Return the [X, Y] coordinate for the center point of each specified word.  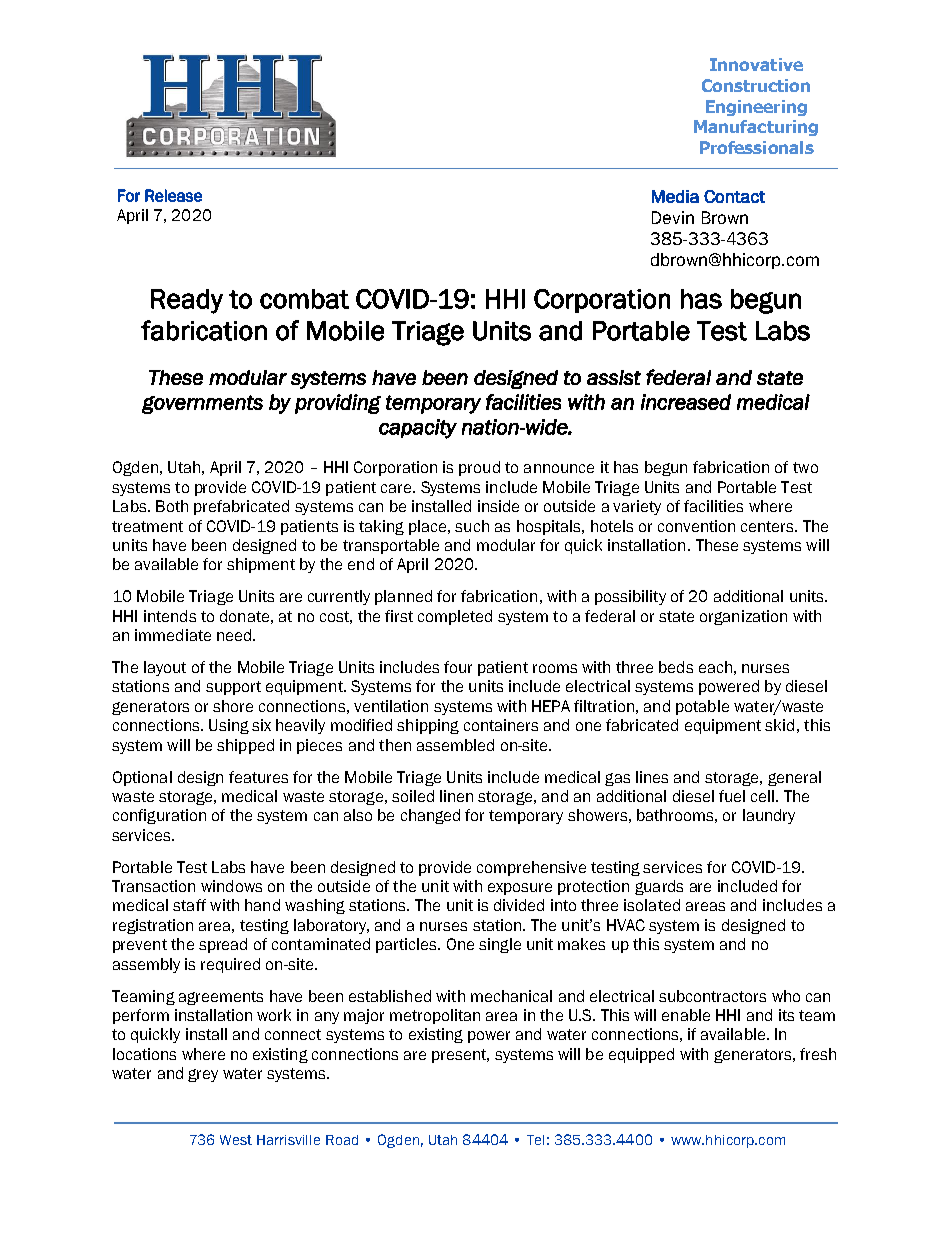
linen [456, 796]
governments [202, 404]
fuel [732, 796]
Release [173, 195]
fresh [818, 1054]
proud [479, 468]
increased [686, 402]
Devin [673, 217]
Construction [756, 85]
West [236, 1140]
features [258, 777]
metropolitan [435, 1016]
